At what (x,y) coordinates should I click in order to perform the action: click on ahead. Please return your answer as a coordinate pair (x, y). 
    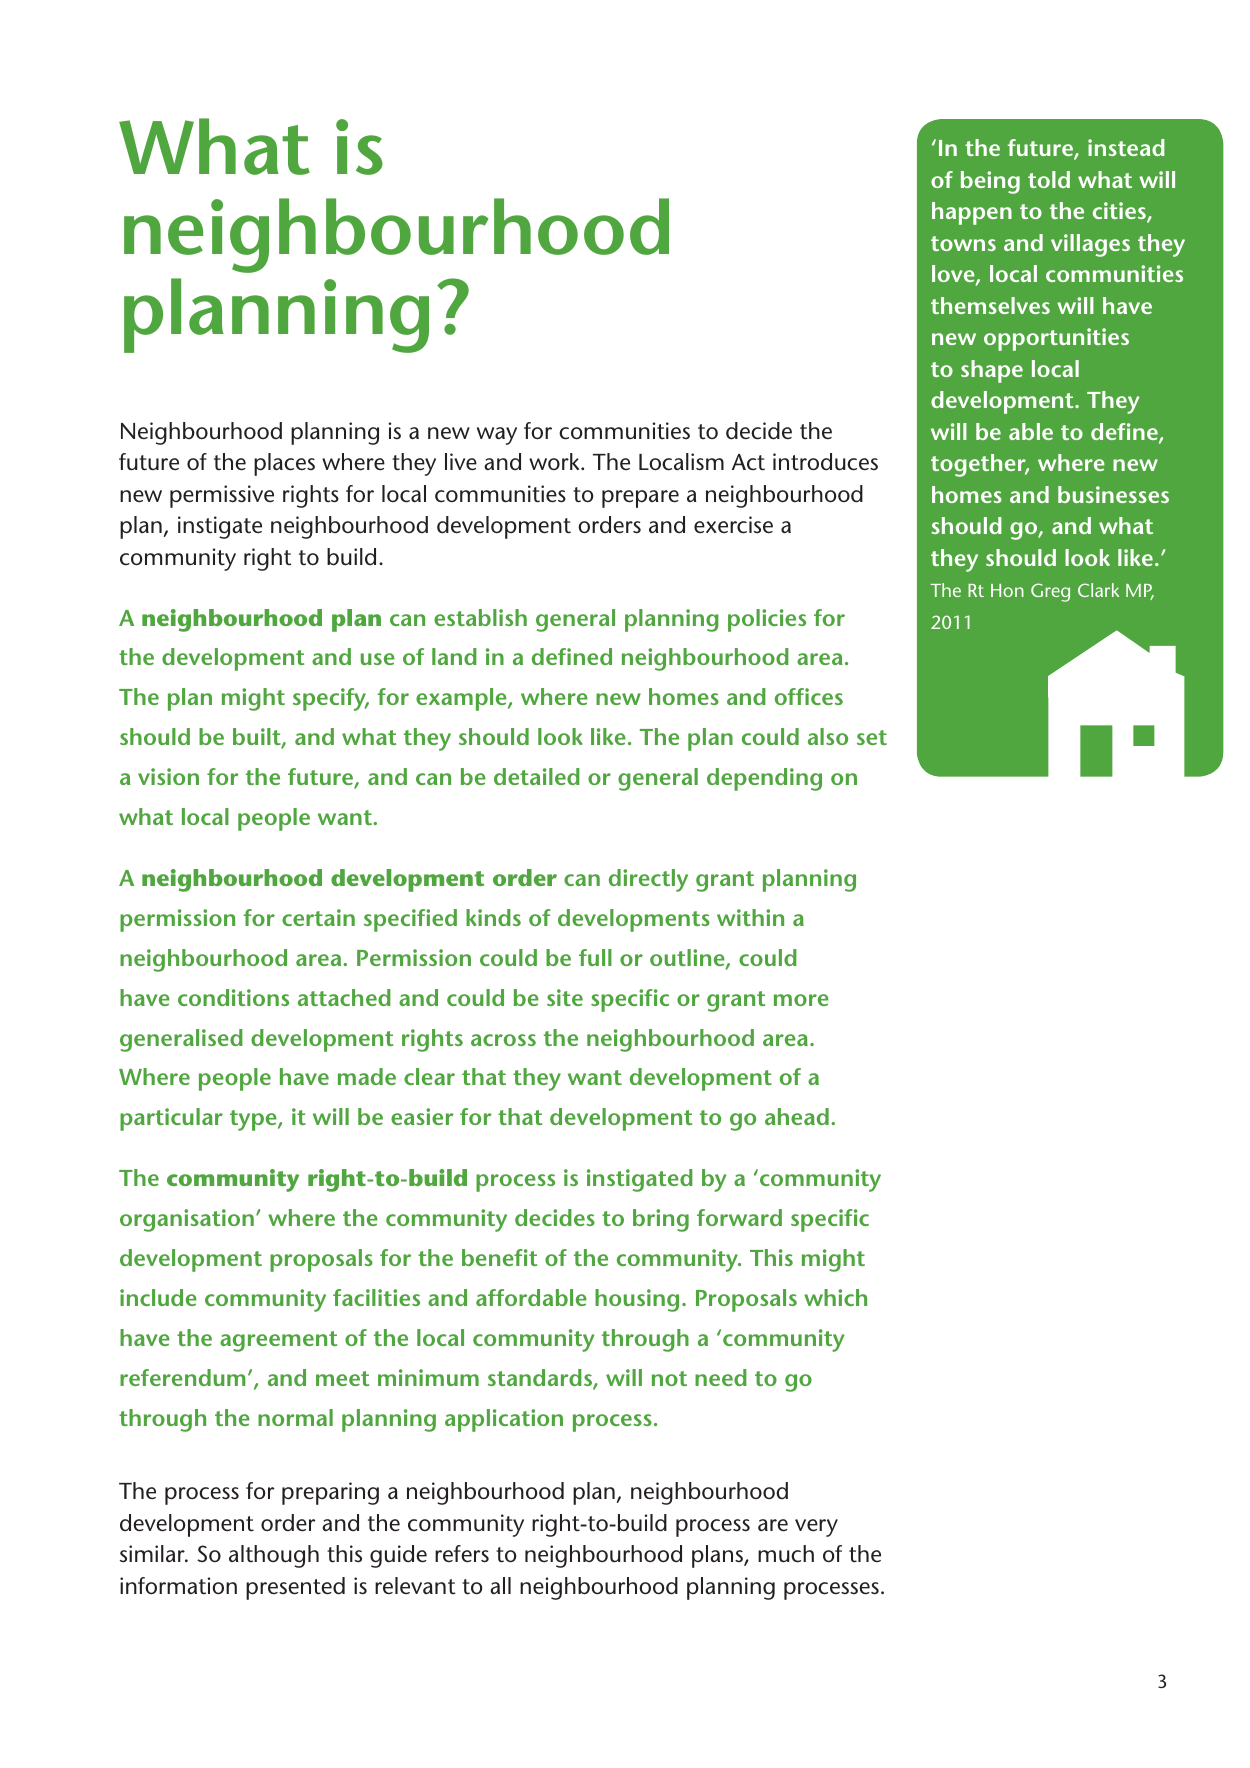
    Looking at the image, I should click on (797, 1116).
